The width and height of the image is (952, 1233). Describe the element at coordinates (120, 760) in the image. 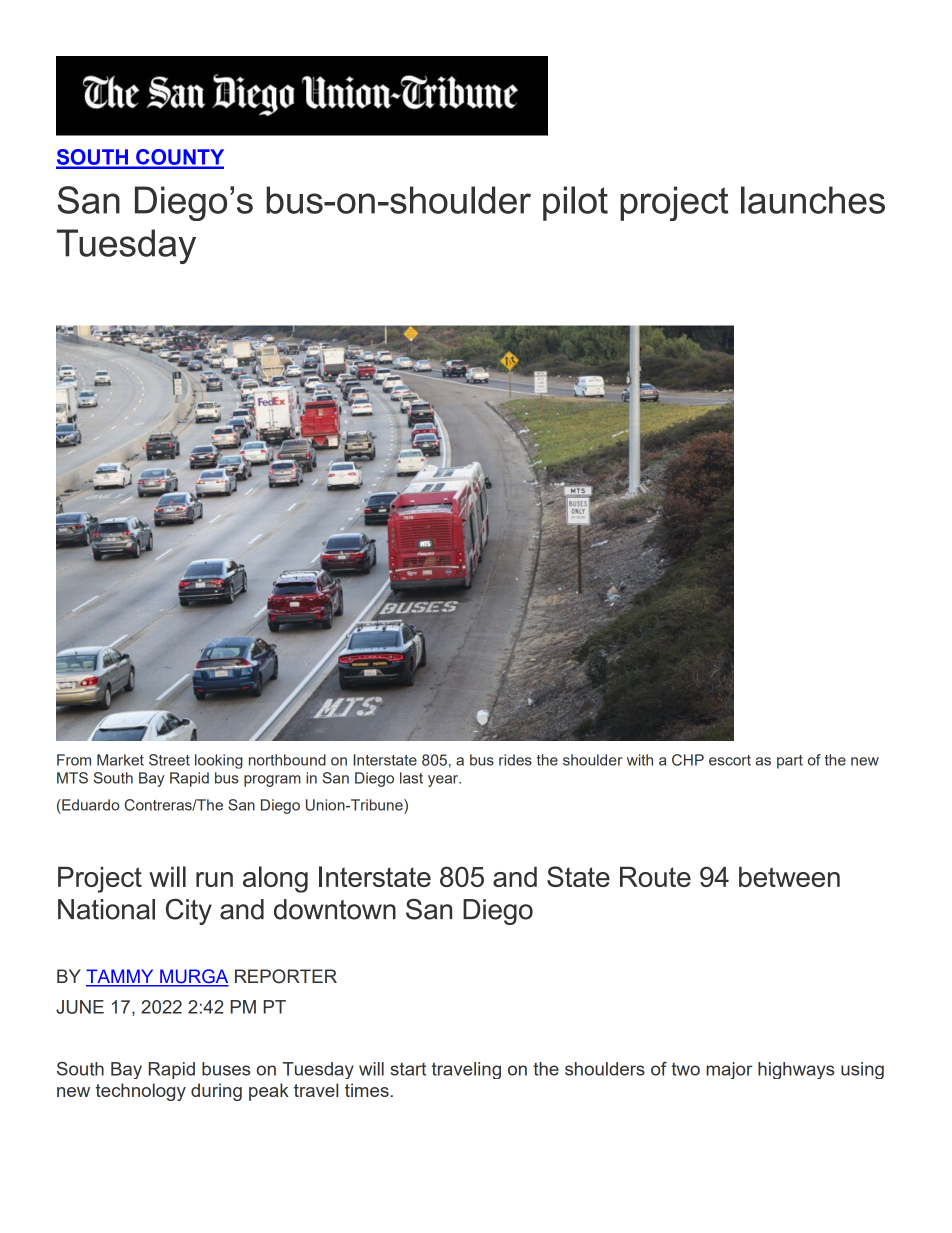

I see `Market` at that location.
